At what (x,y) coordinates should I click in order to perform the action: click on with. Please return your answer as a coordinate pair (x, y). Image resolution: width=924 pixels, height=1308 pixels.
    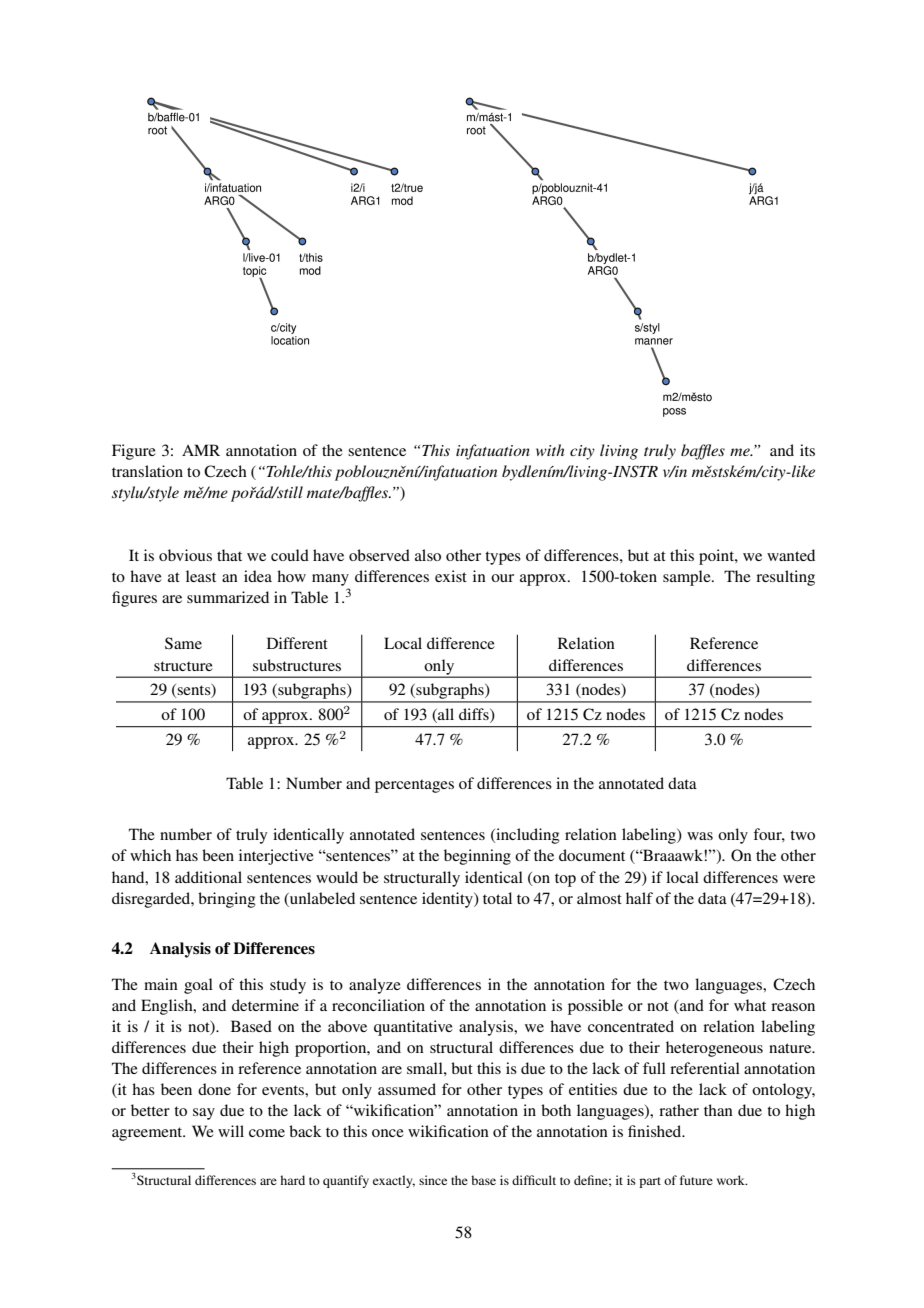
    Looking at the image, I should click on (550, 450).
